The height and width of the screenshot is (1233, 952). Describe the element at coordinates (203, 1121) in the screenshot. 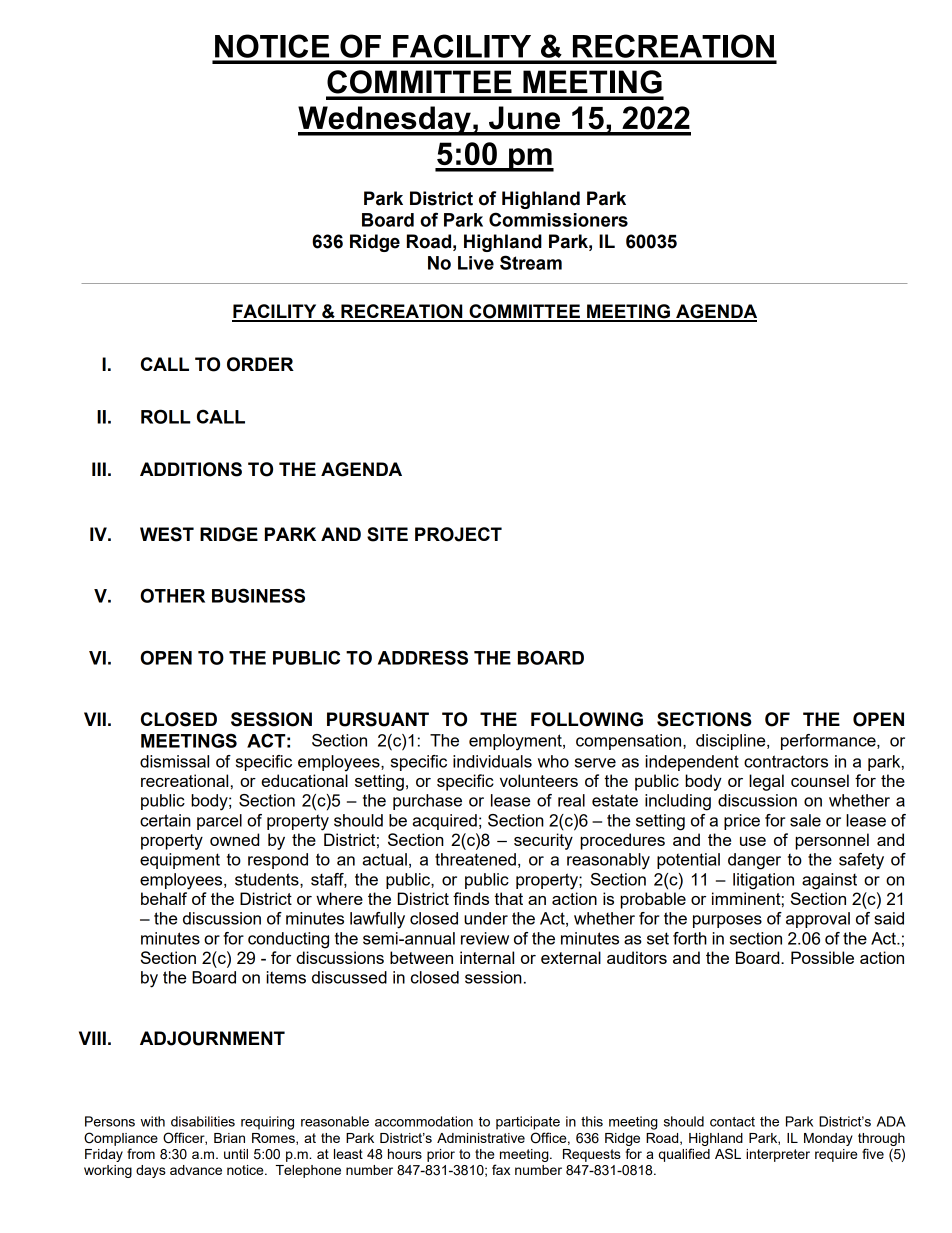

I see `disabilities` at that location.
